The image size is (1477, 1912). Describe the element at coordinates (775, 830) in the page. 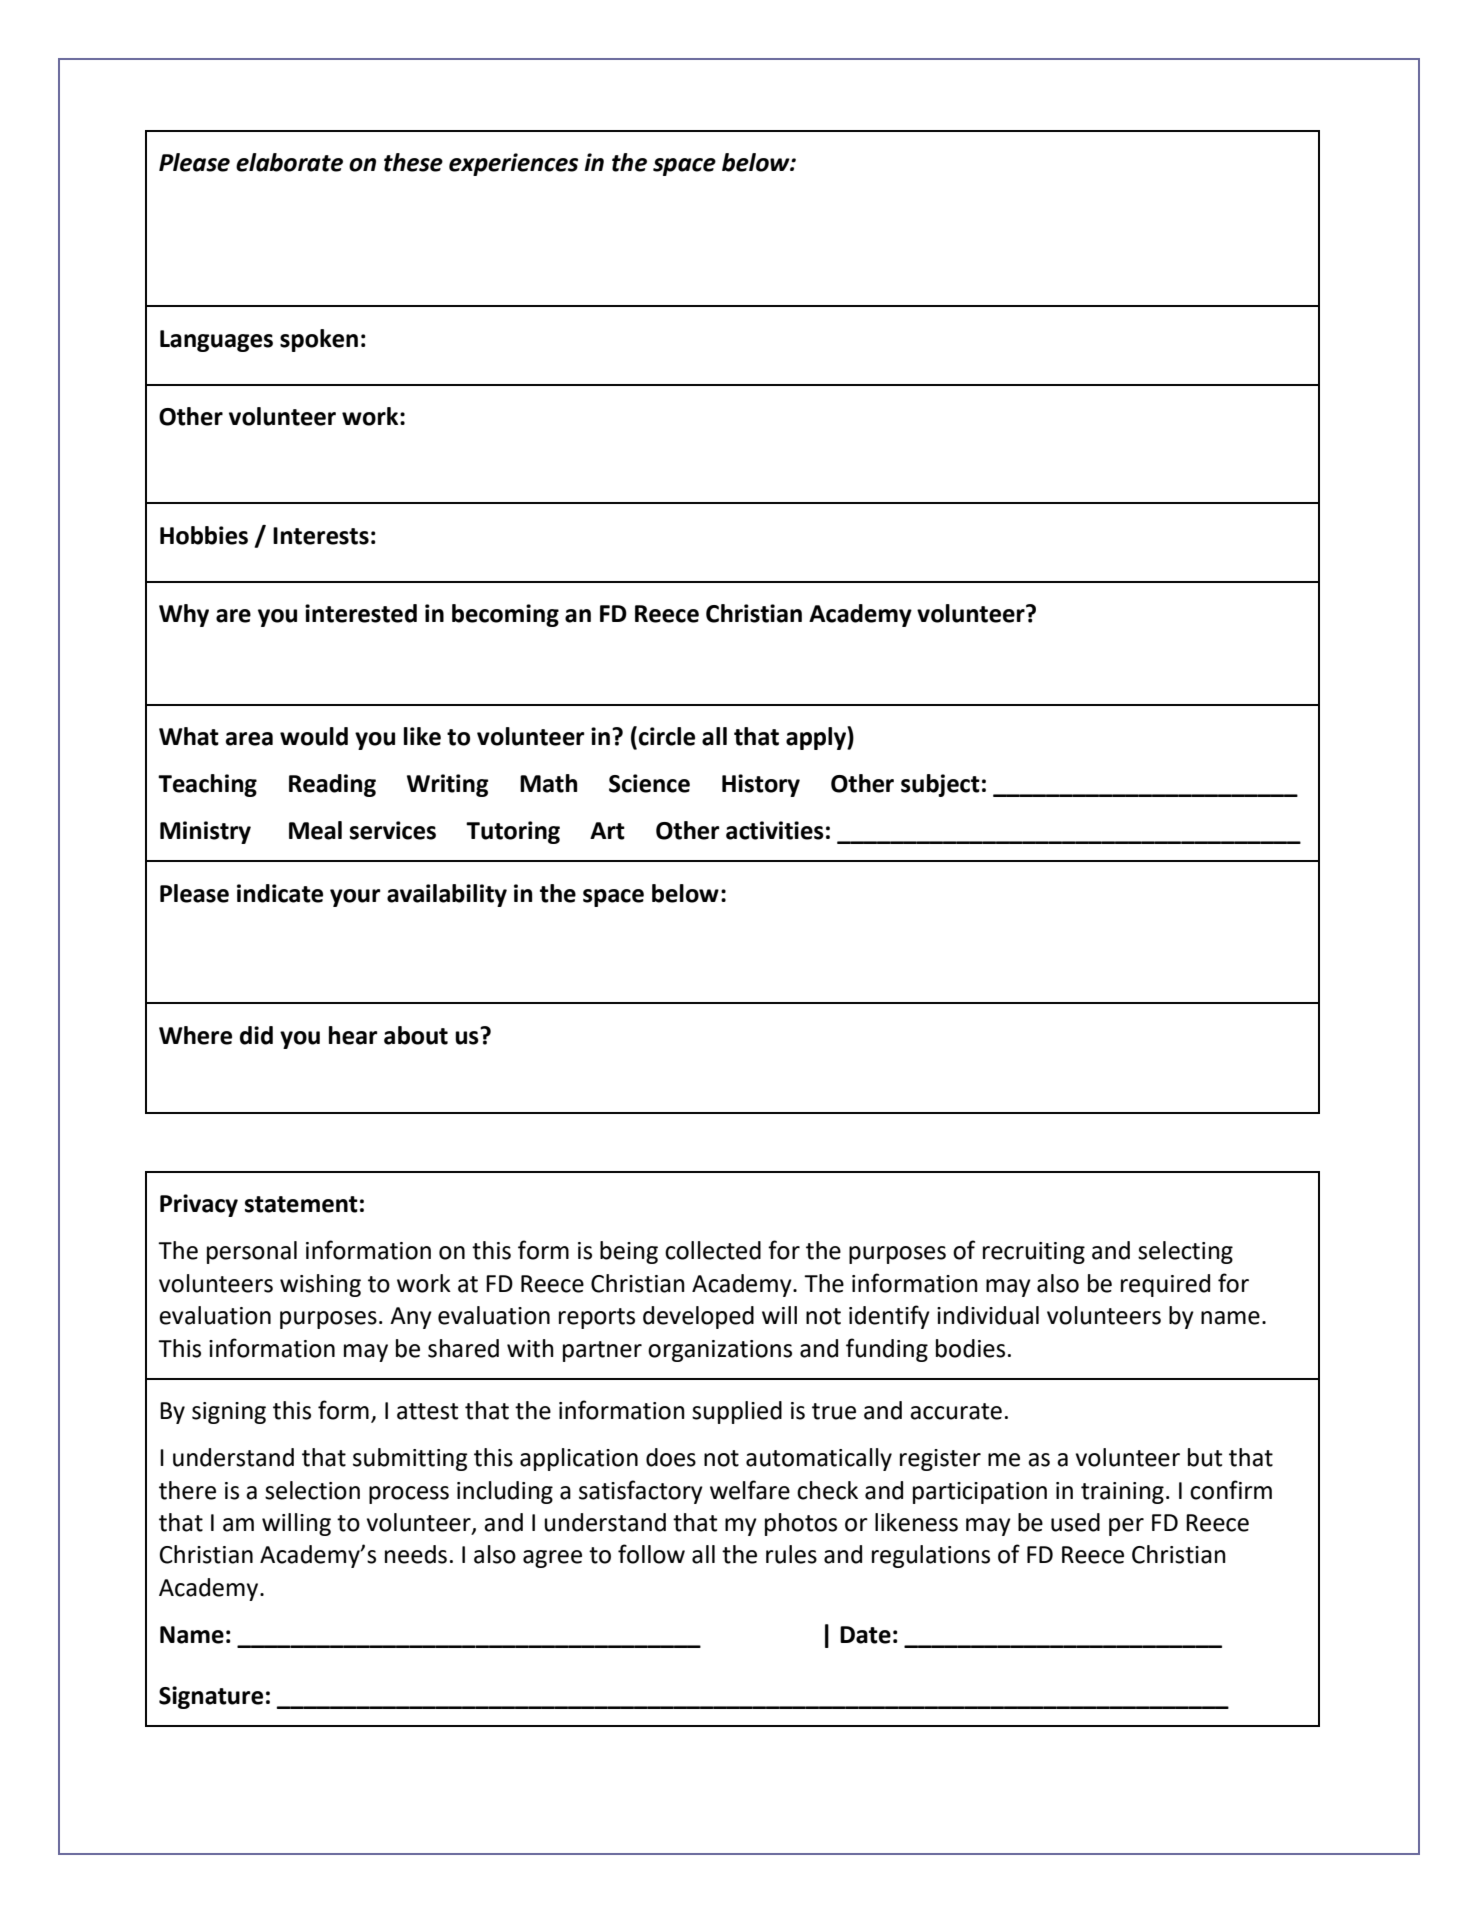

I see `activities` at that location.
